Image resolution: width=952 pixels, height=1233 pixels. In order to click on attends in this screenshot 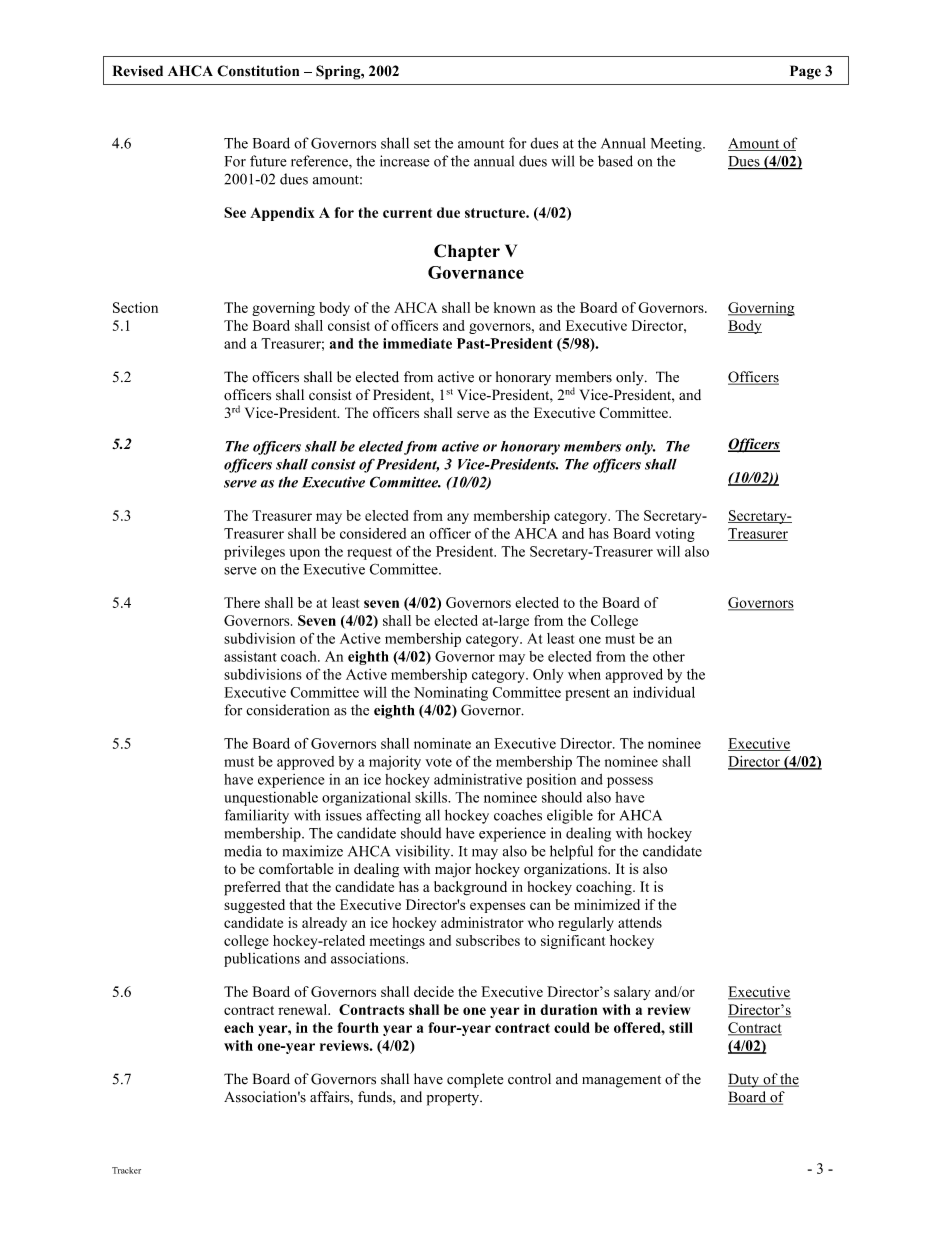, I will do `click(640, 922)`.
